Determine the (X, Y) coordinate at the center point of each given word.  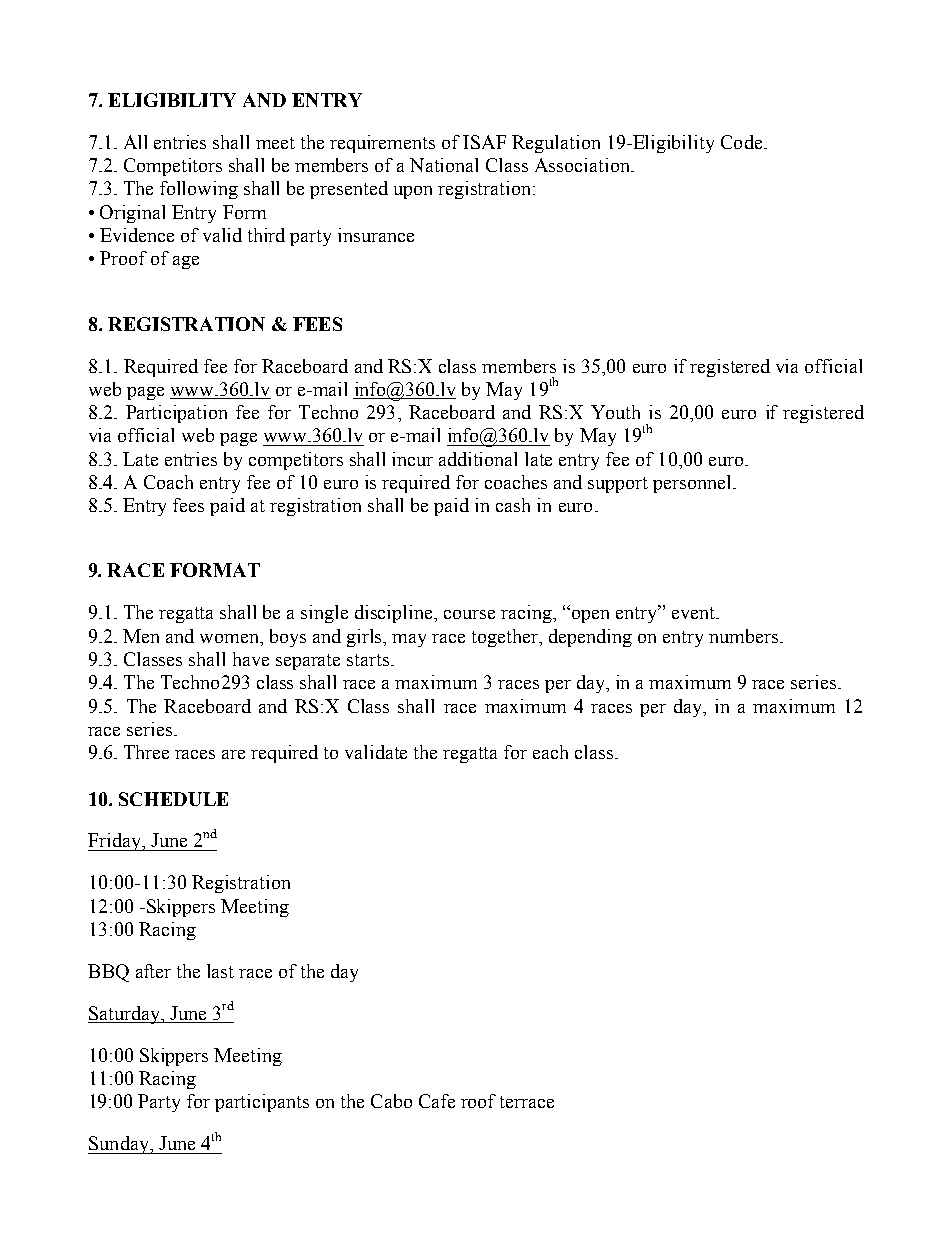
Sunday (119, 1145)
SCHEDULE (173, 799)
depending (590, 638)
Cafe (437, 1101)
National (444, 165)
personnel (693, 484)
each (550, 752)
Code (743, 142)
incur (412, 459)
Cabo (391, 1101)
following (199, 190)
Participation (176, 414)
